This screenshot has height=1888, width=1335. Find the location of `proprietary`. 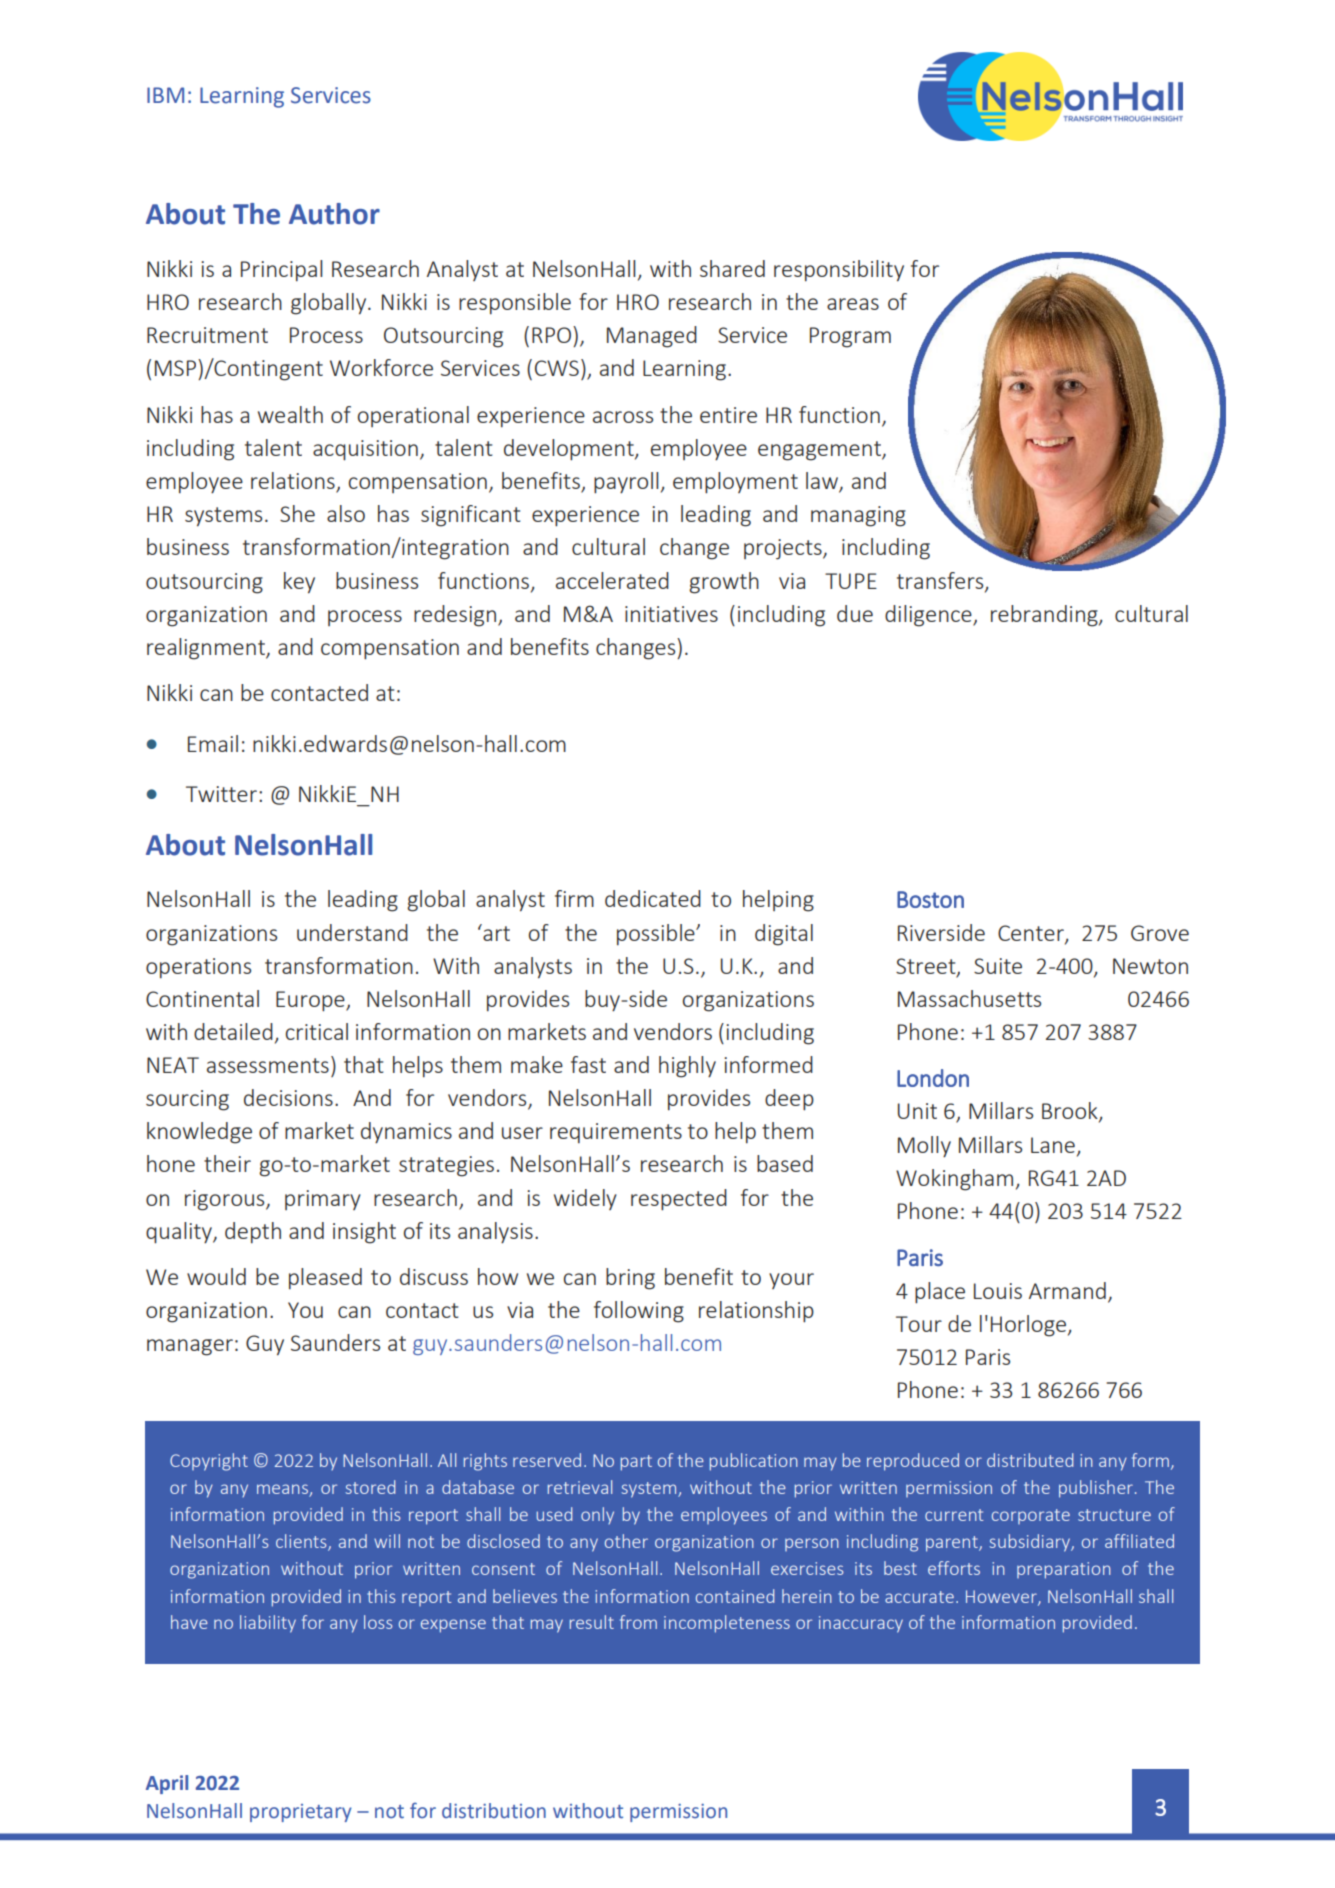

proprietary is located at coordinates (301, 1813).
